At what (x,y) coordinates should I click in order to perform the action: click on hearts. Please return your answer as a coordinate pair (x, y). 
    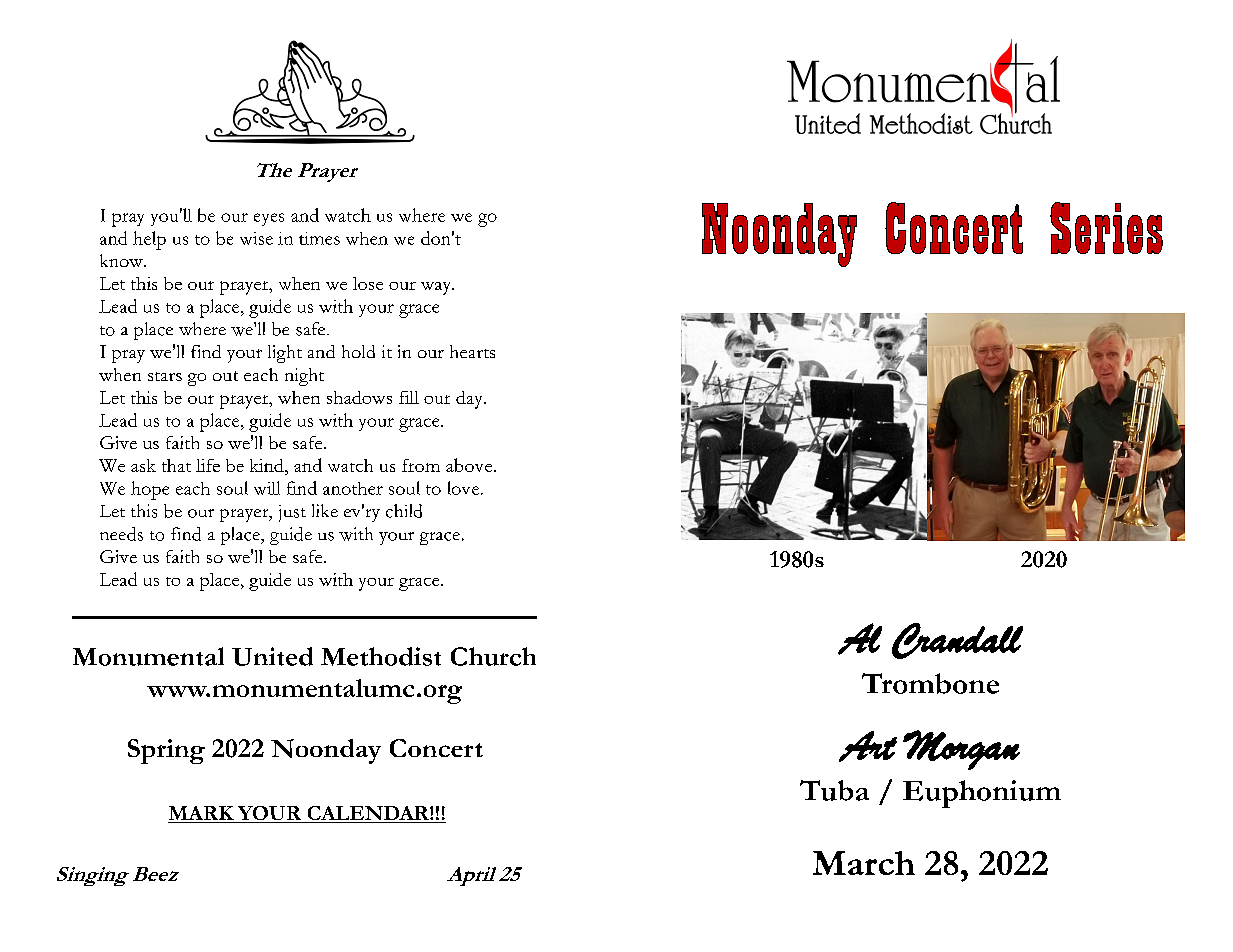
    Looking at the image, I should click on (472, 351).
